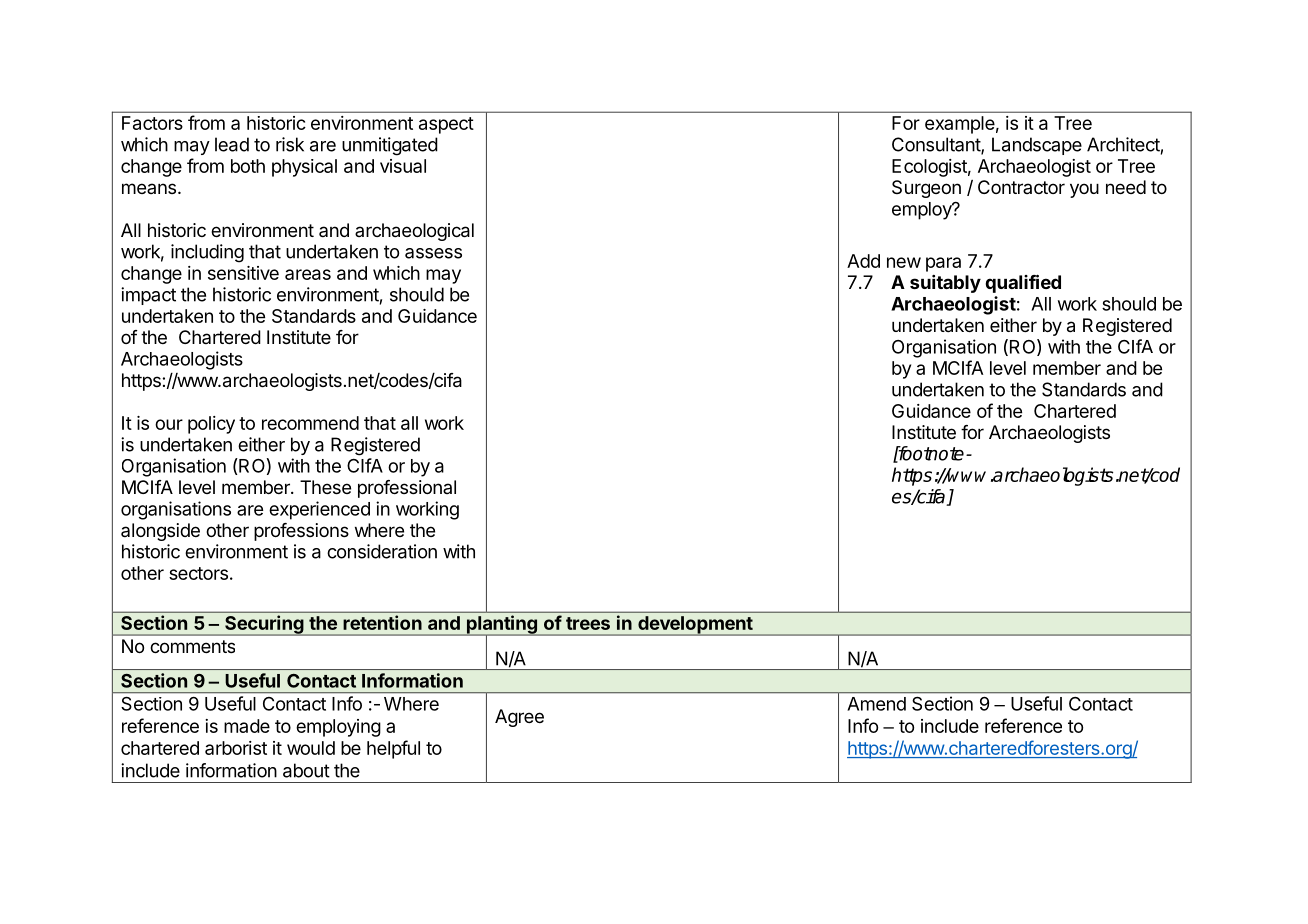  I want to click on qualified, so click(1023, 283).
